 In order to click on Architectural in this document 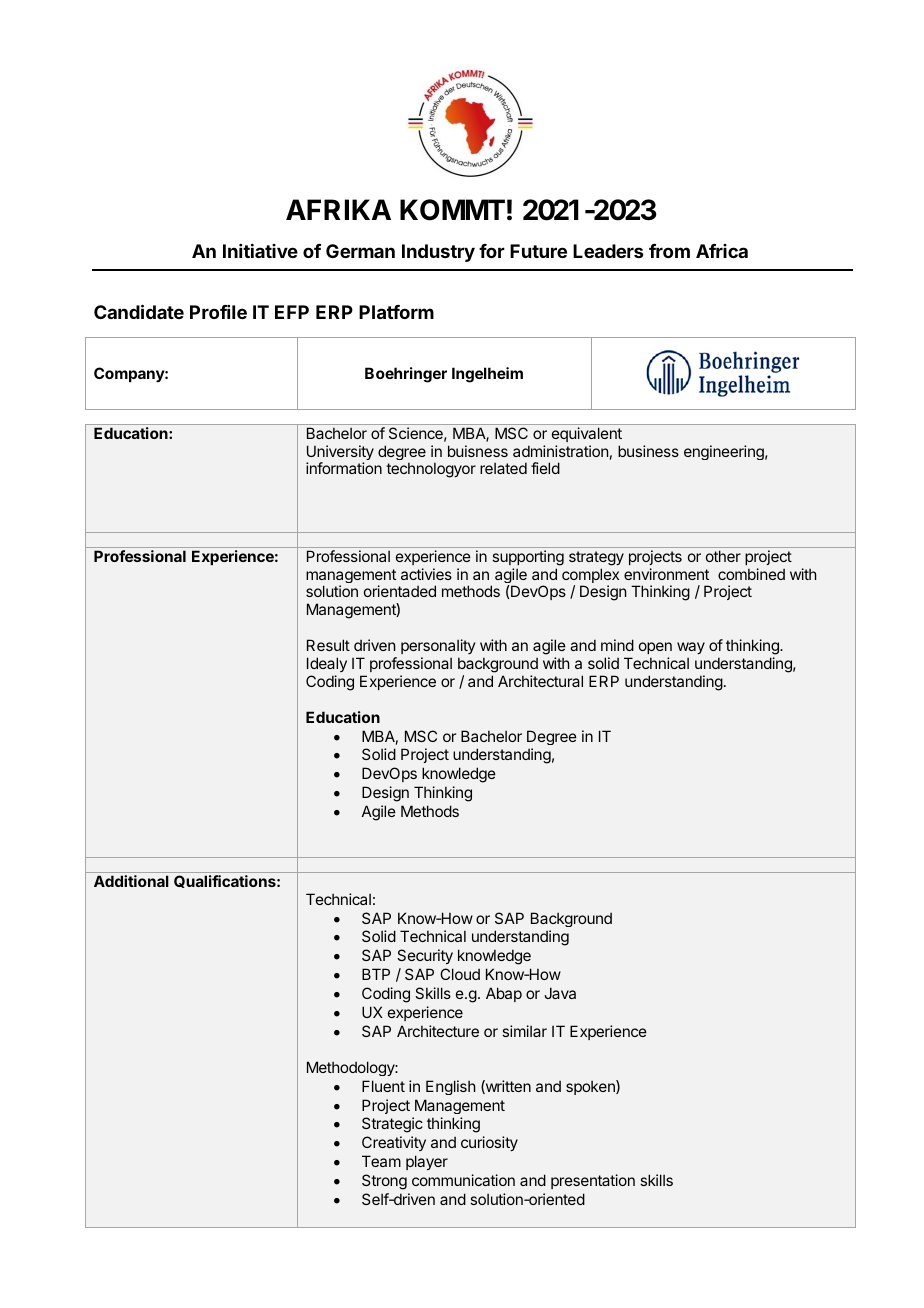, I will do `click(540, 681)`.
